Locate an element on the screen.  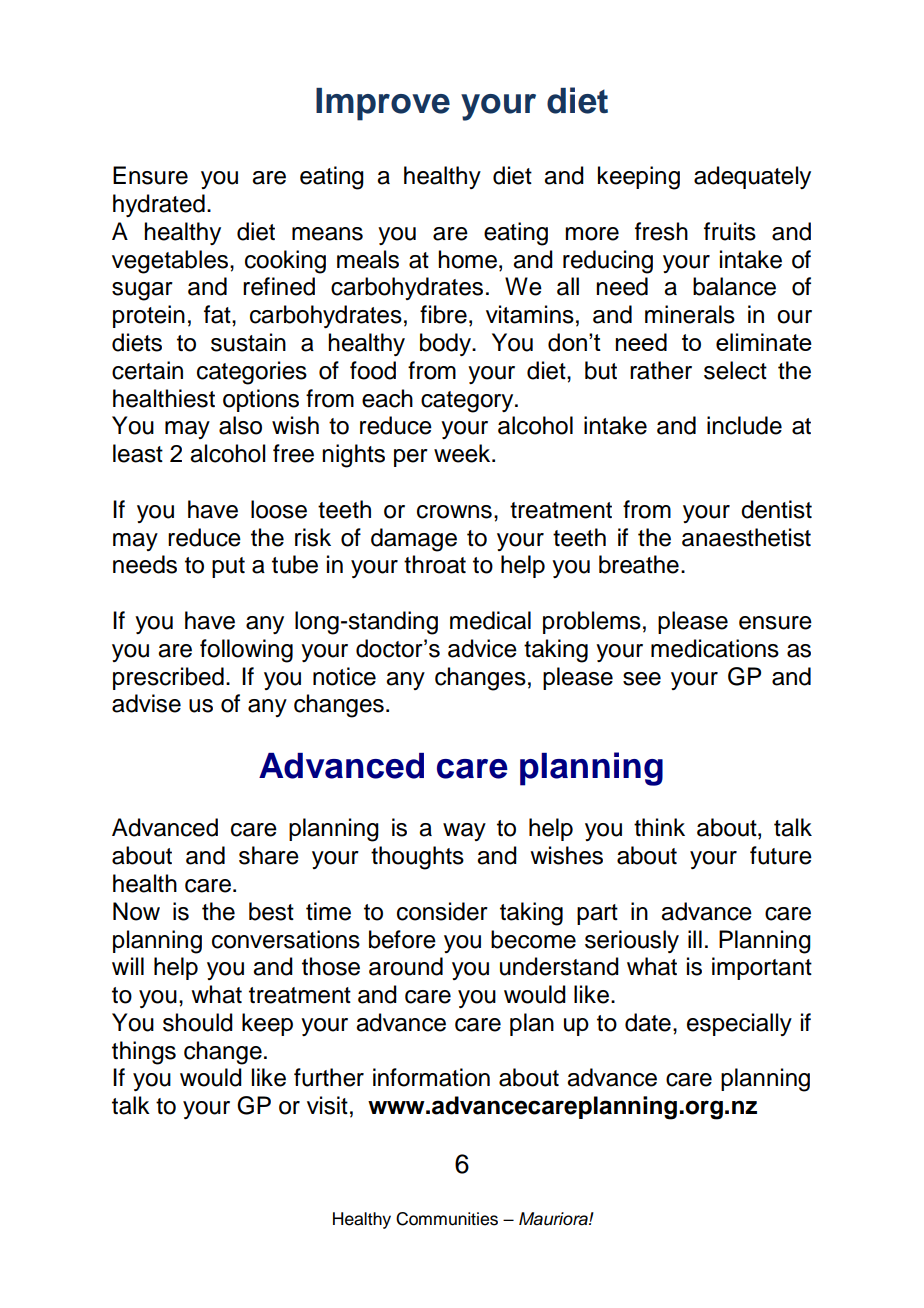
should is located at coordinates (198, 1022).
